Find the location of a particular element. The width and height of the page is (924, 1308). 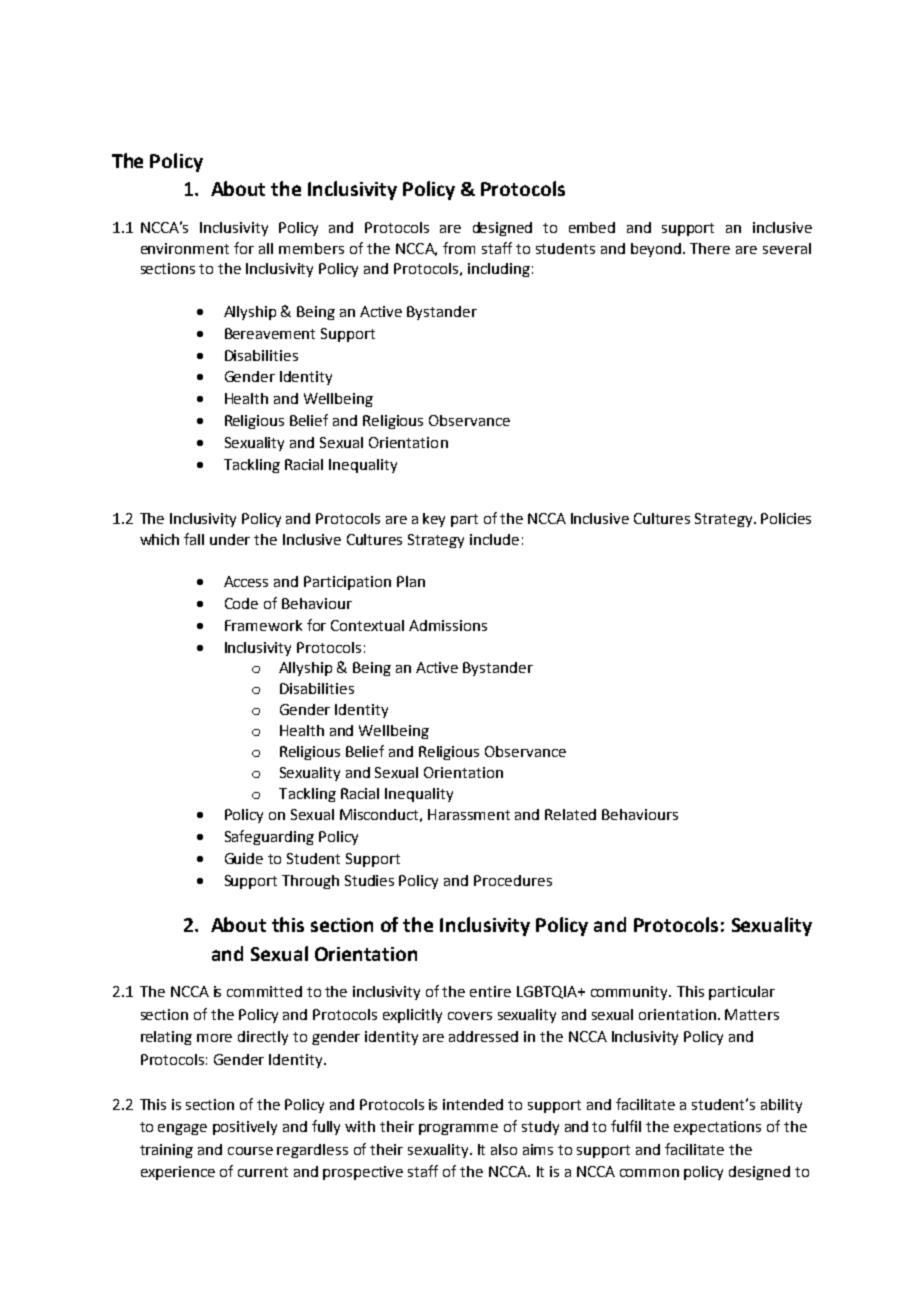

environment is located at coordinates (185, 248).
